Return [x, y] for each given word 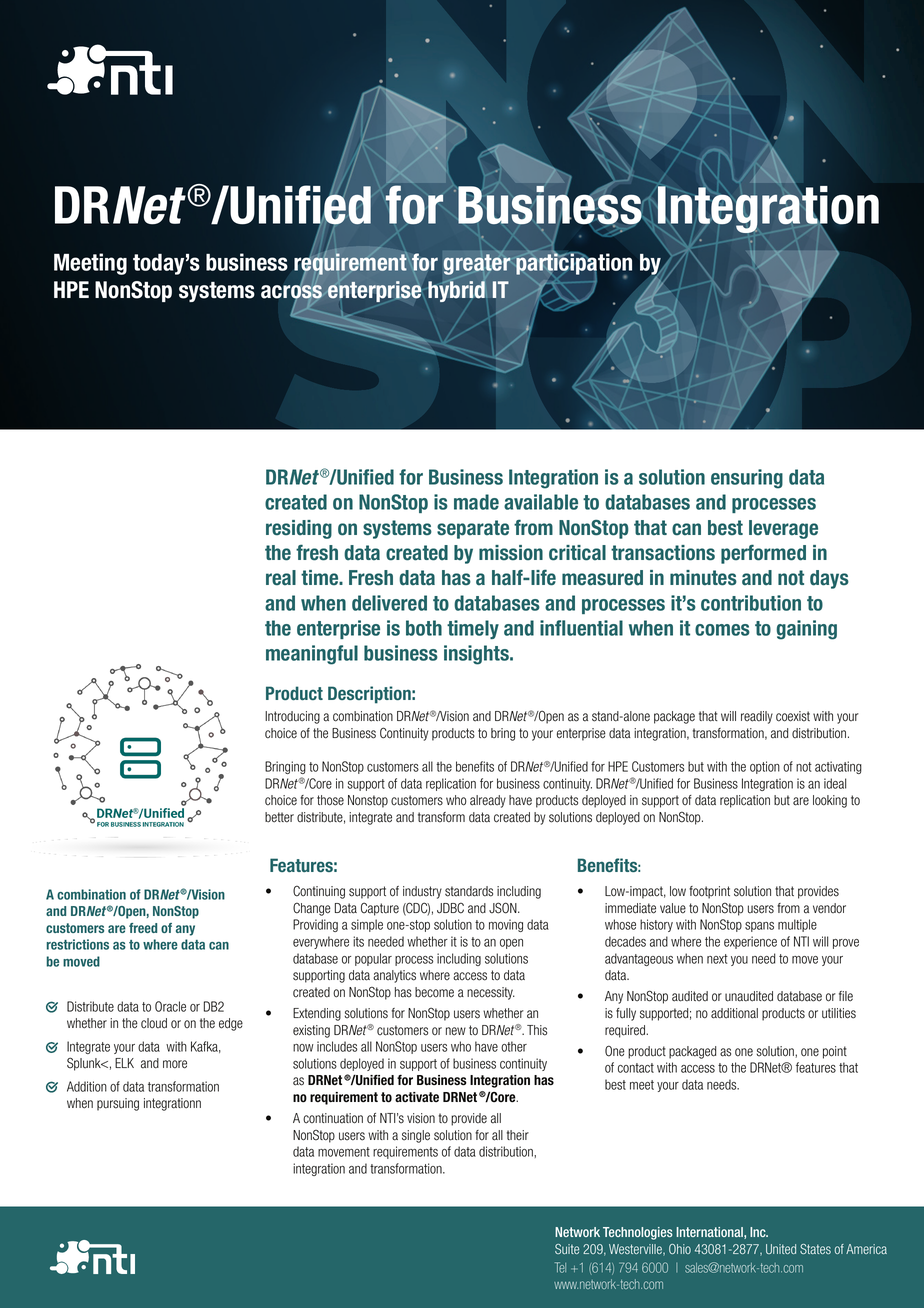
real [281, 578]
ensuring [747, 479]
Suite [567, 1249]
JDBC [450, 908]
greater [477, 264]
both [424, 628]
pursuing [118, 1104]
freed [143, 928]
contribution [751, 603]
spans [759, 927]
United [781, 1249]
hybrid [458, 290]
